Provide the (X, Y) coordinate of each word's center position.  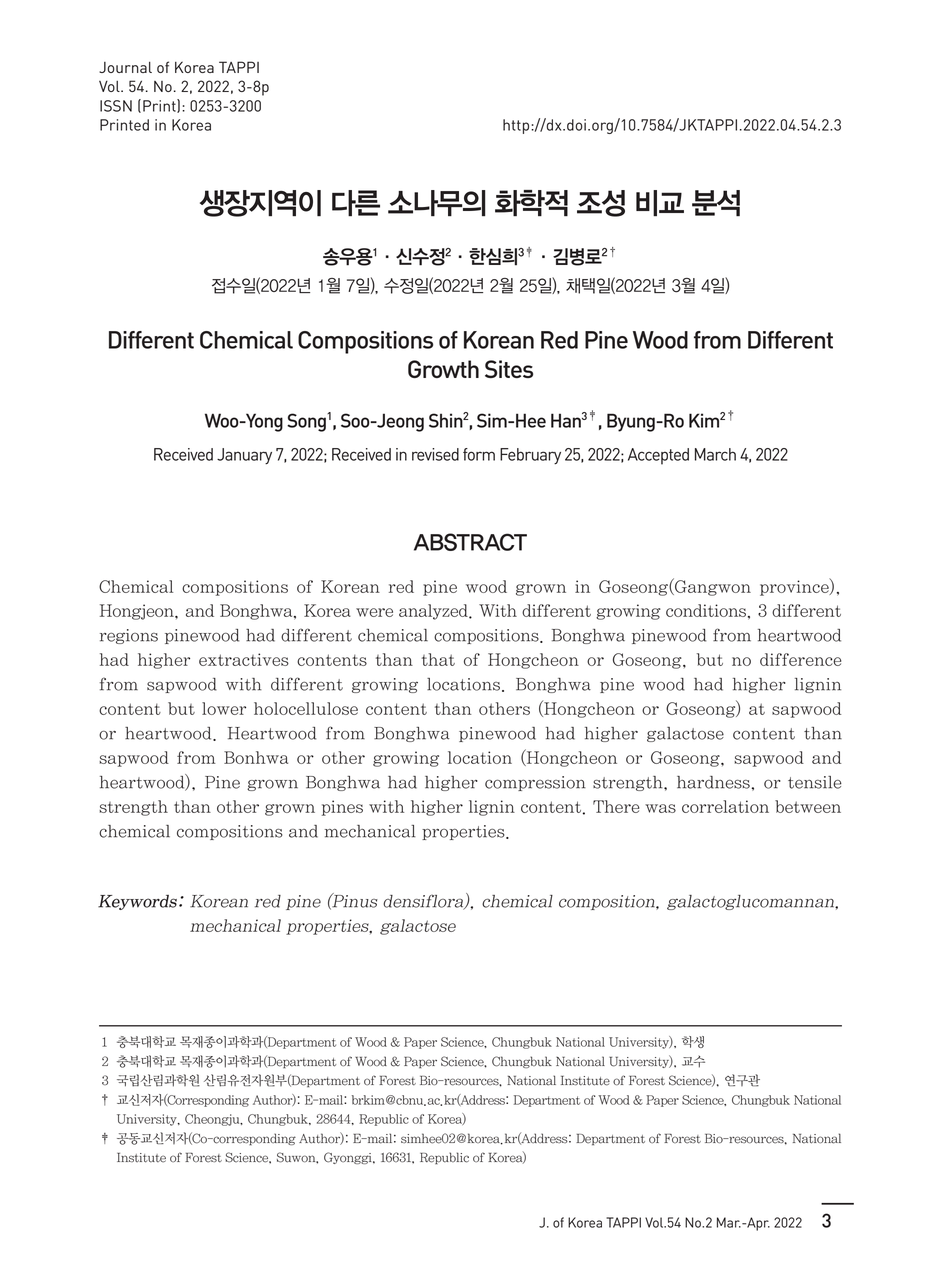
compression (535, 783)
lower (224, 708)
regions (129, 636)
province (795, 587)
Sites (509, 369)
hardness (713, 782)
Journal (125, 67)
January (244, 456)
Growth (443, 369)
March (715, 454)
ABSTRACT (470, 542)
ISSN (116, 106)
